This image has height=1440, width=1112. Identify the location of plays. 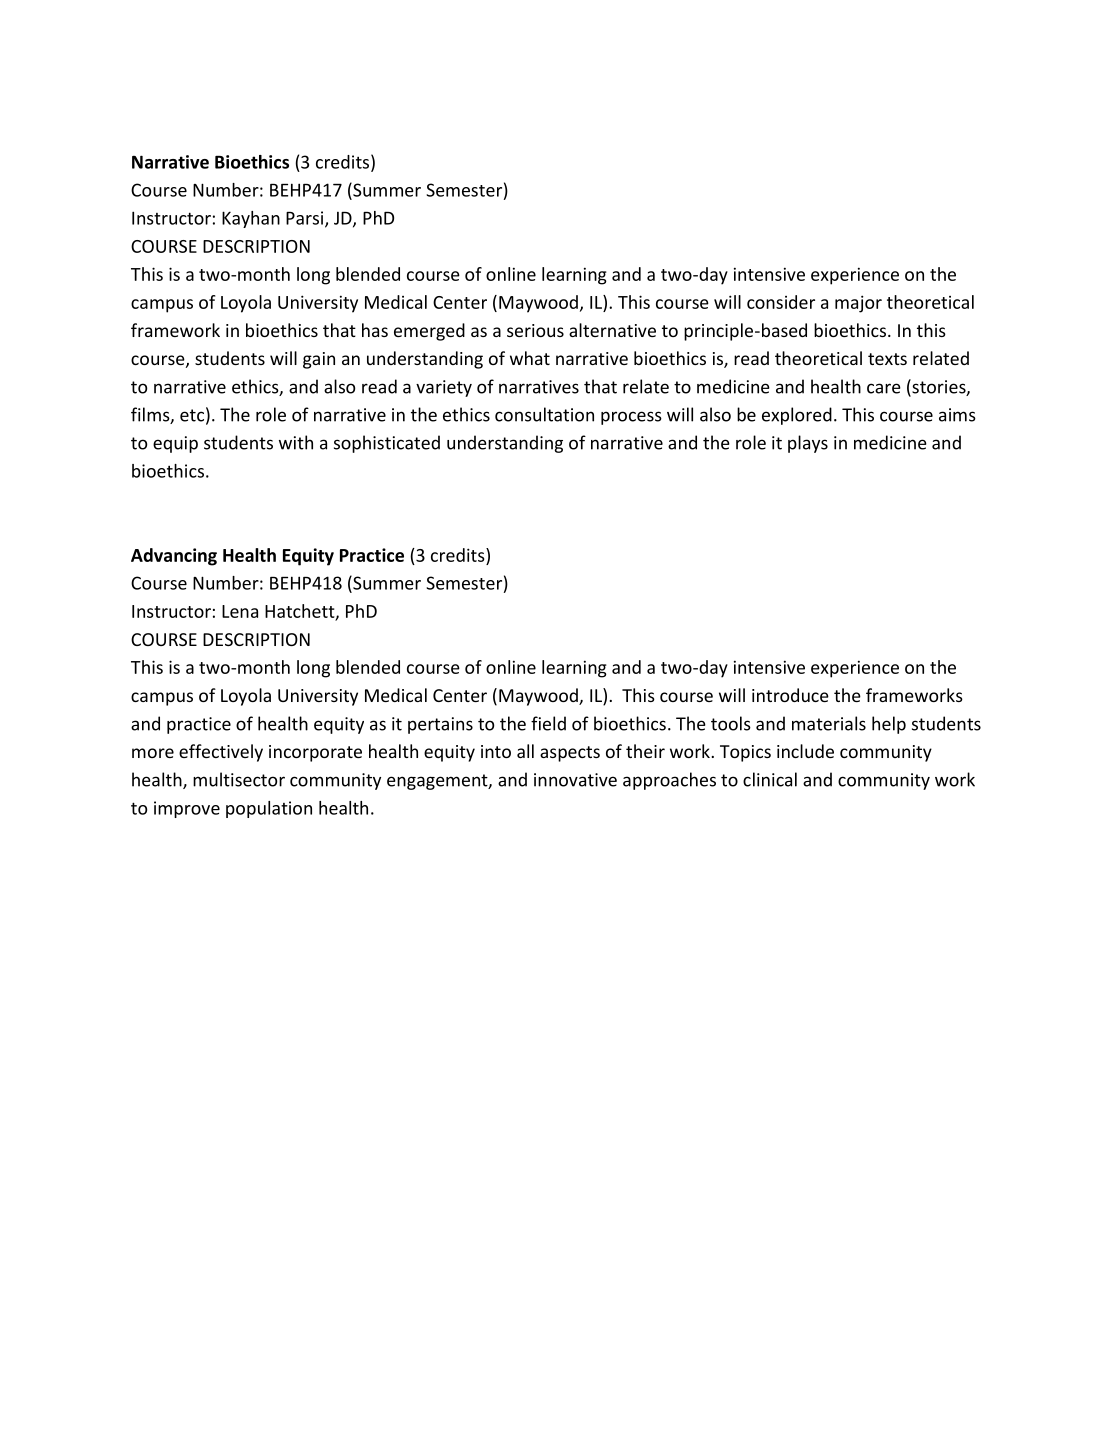
(808, 444).
